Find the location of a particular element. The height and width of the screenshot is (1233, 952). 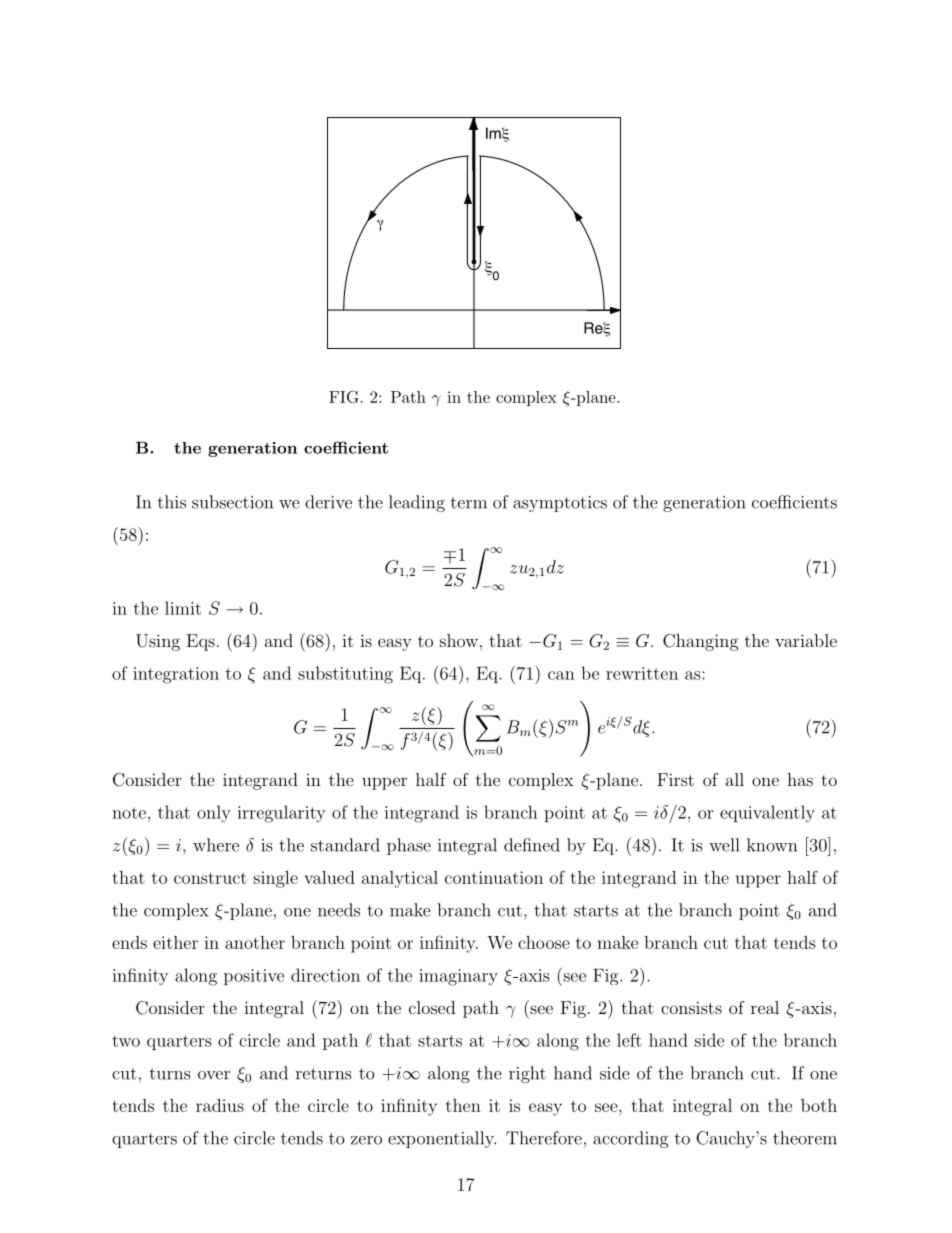

radius is located at coordinates (220, 1105).
